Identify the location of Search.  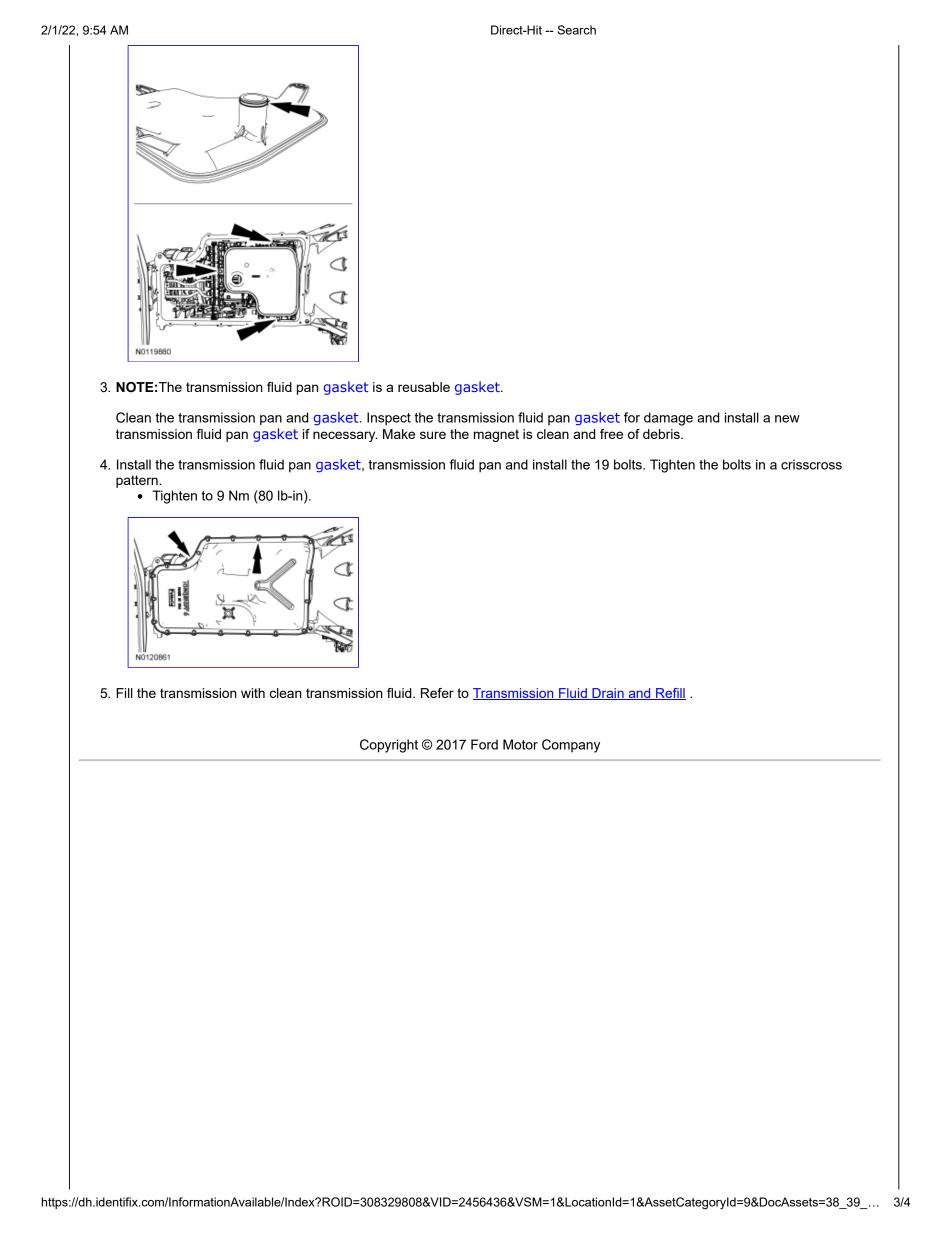
(577, 30).
